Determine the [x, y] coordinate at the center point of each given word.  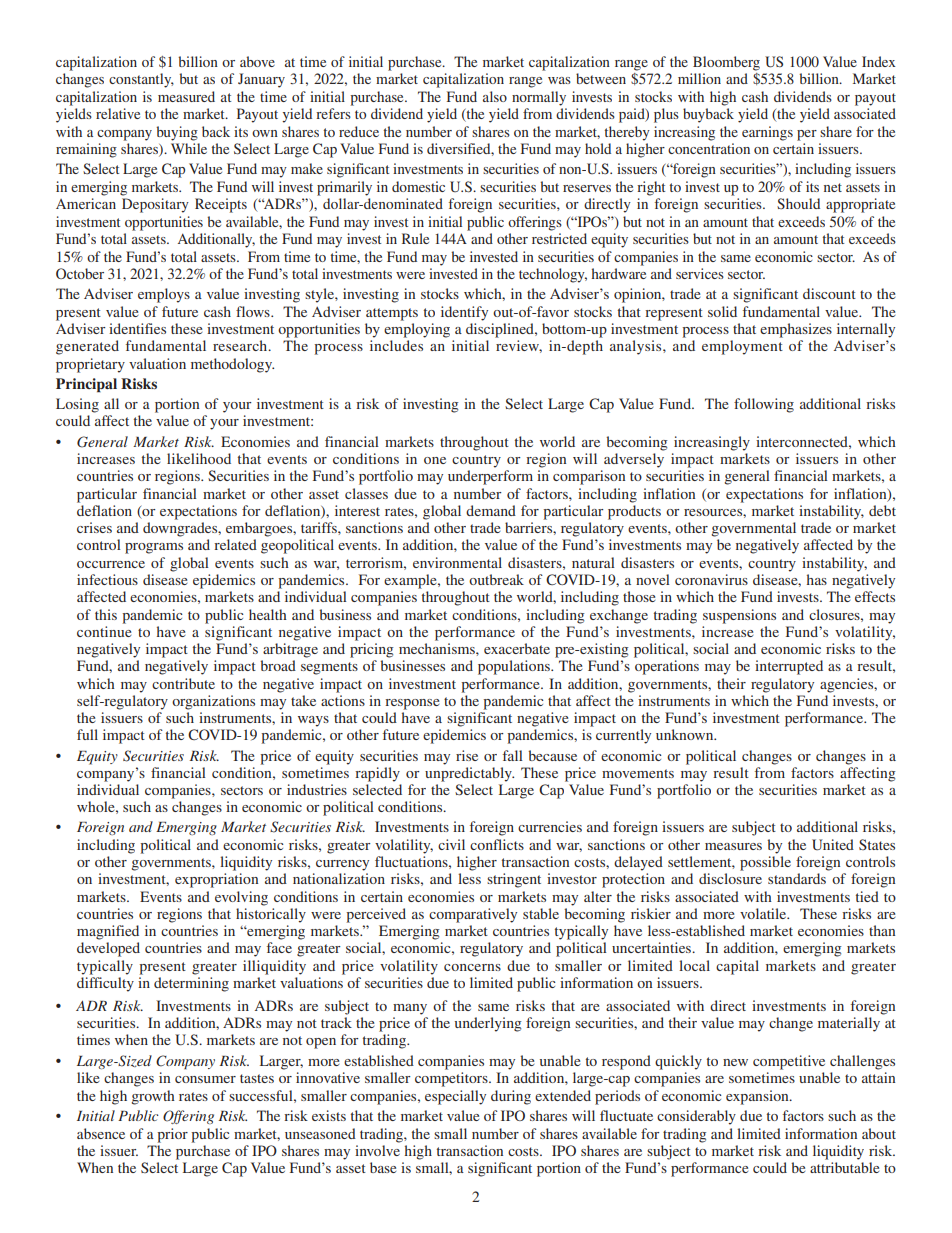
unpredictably [469, 774]
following [764, 405]
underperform [490, 477]
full [87, 734]
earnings [767, 133]
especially [455, 1097]
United [833, 845]
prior [172, 1135]
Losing [77, 405]
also [495, 96]
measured [186, 96]
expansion [758, 1097]
